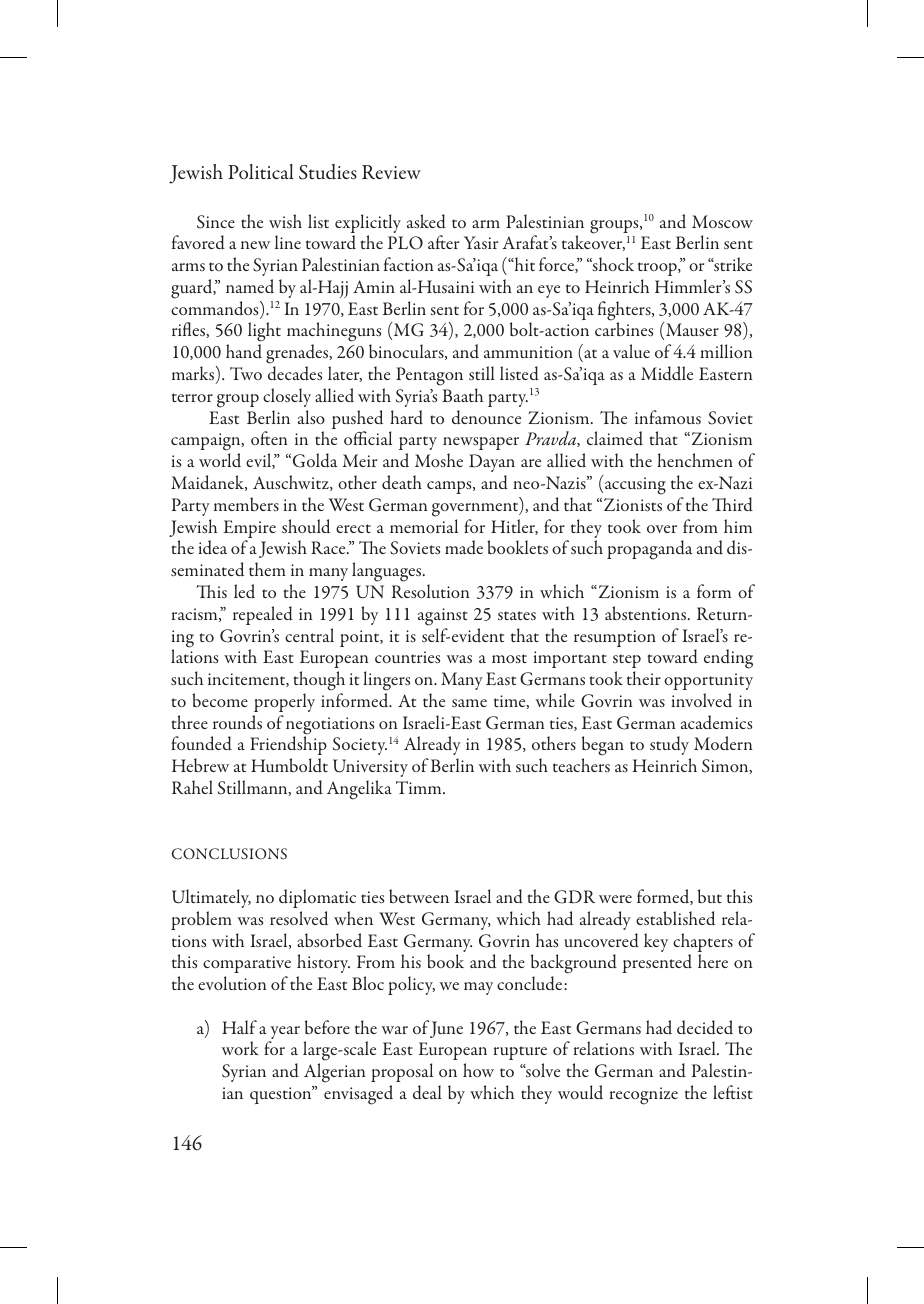  Describe the element at coordinates (240, 1048) in the page. I see `work` at that location.
